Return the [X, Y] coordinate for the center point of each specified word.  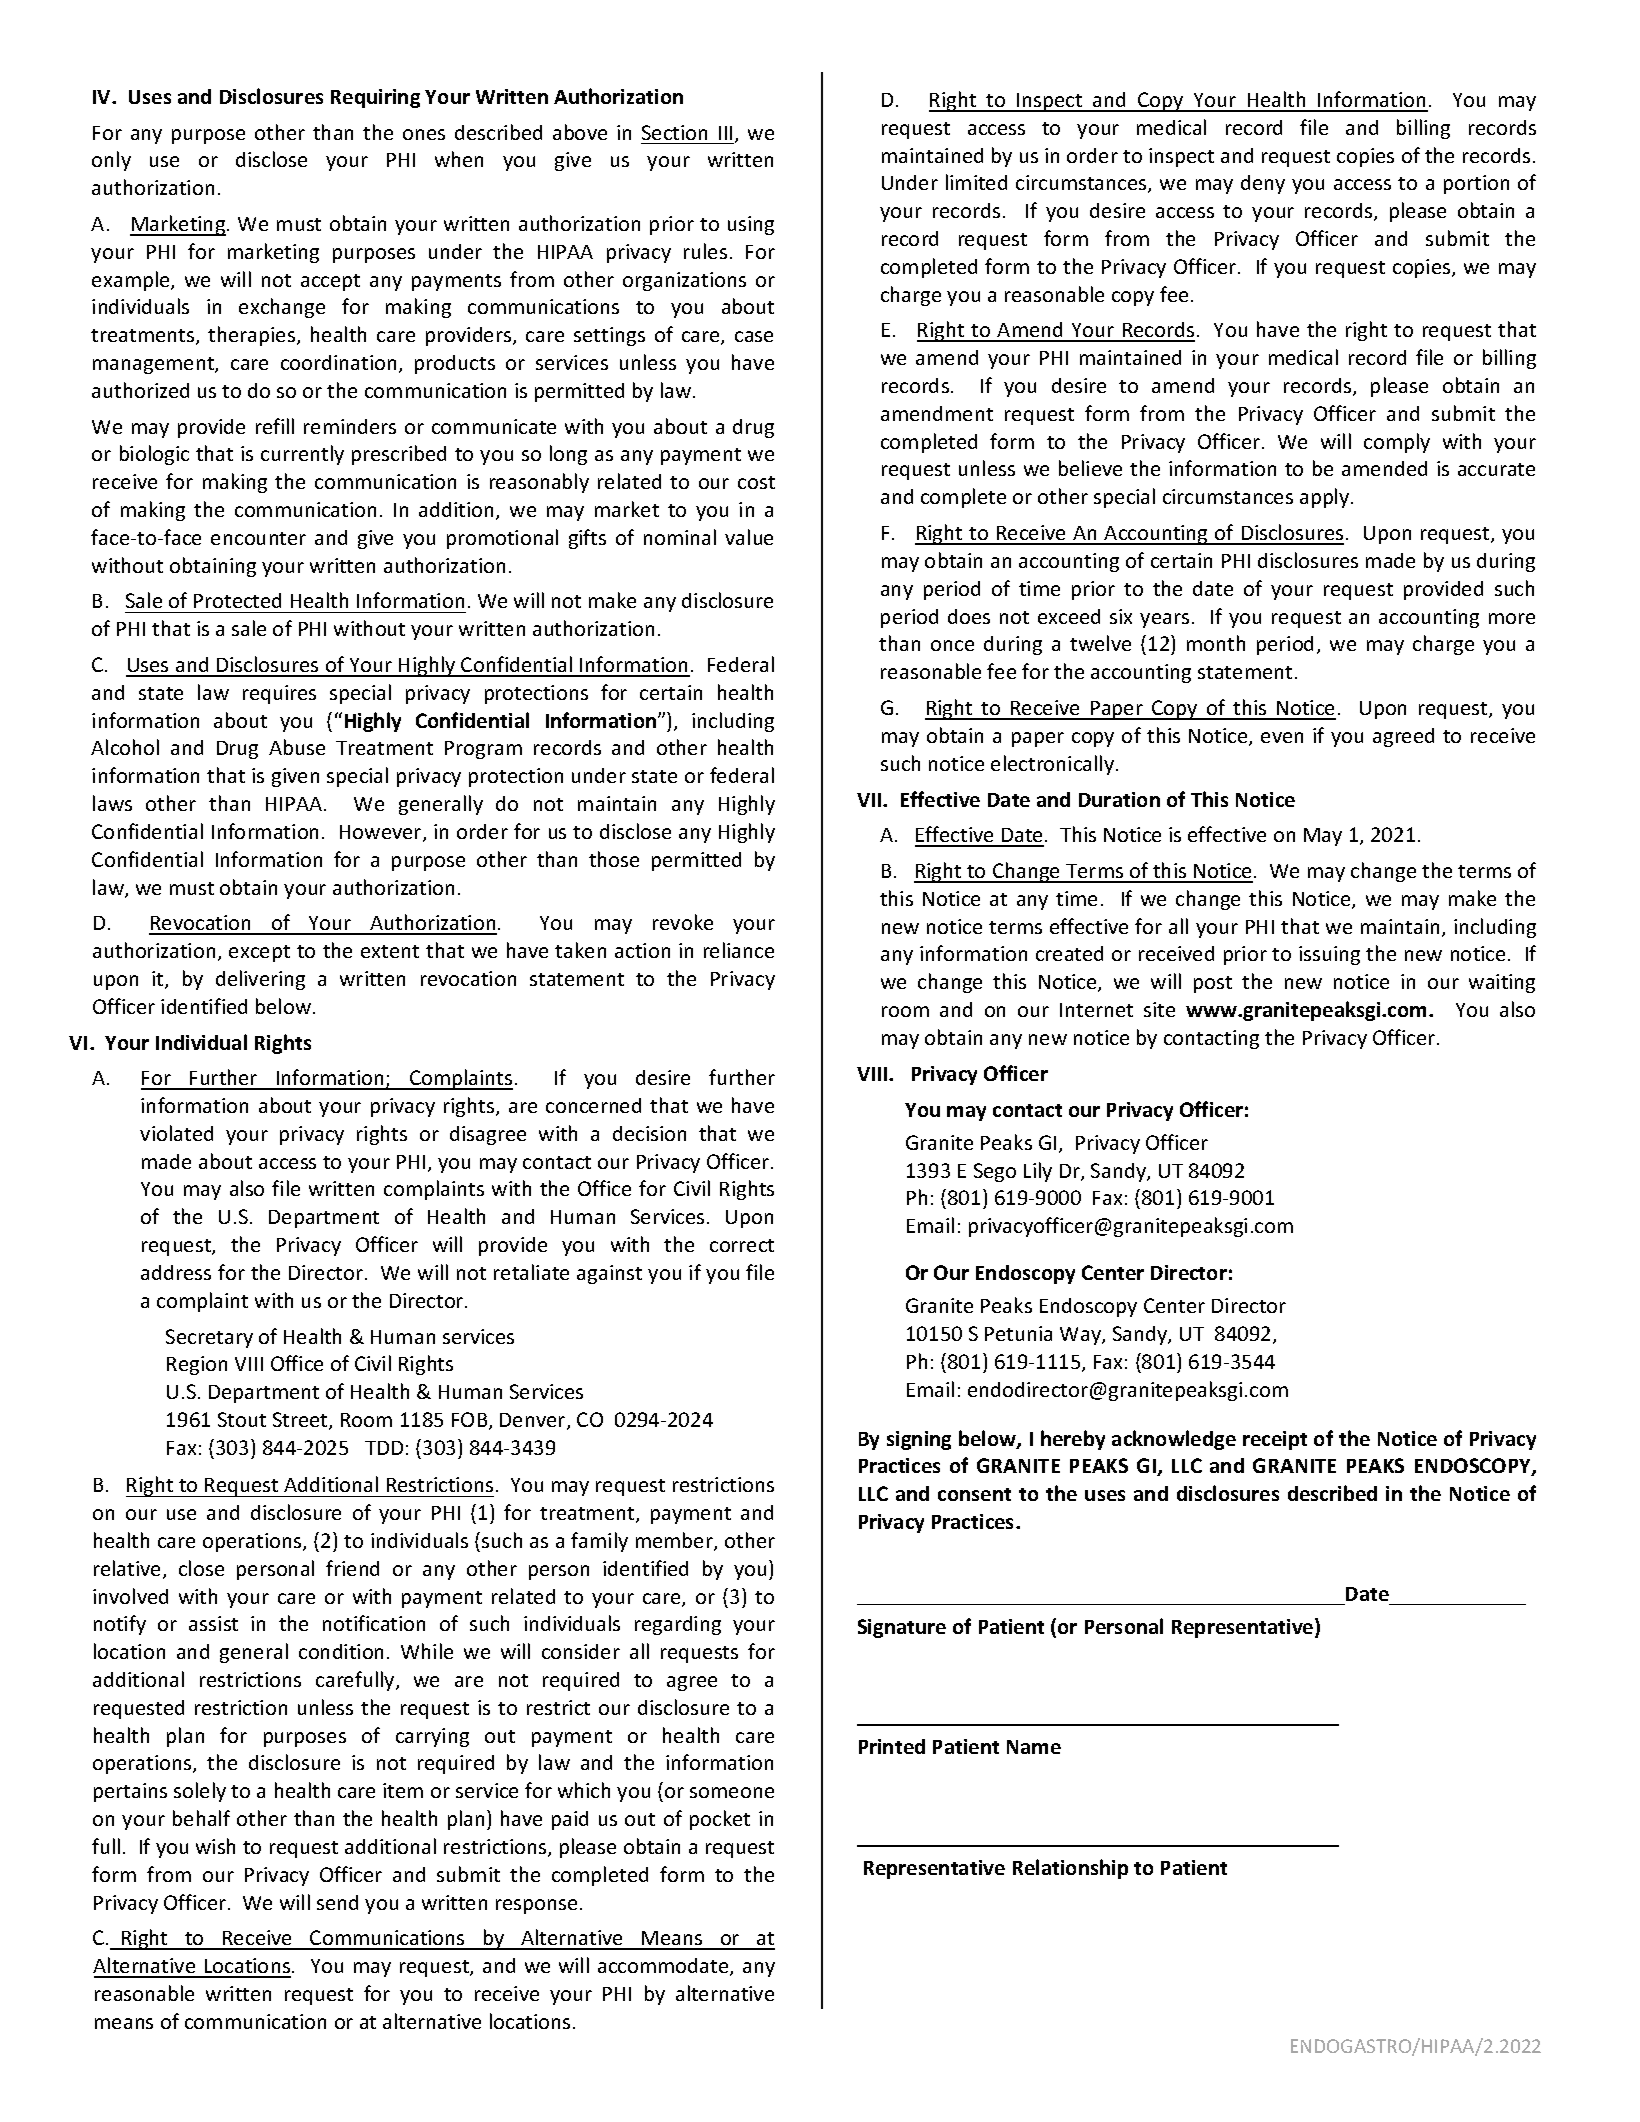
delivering [260, 980]
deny [1263, 184]
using [751, 225]
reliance [739, 950]
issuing [1329, 955]
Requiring [375, 98]
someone [732, 1792]
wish [215, 1846]
